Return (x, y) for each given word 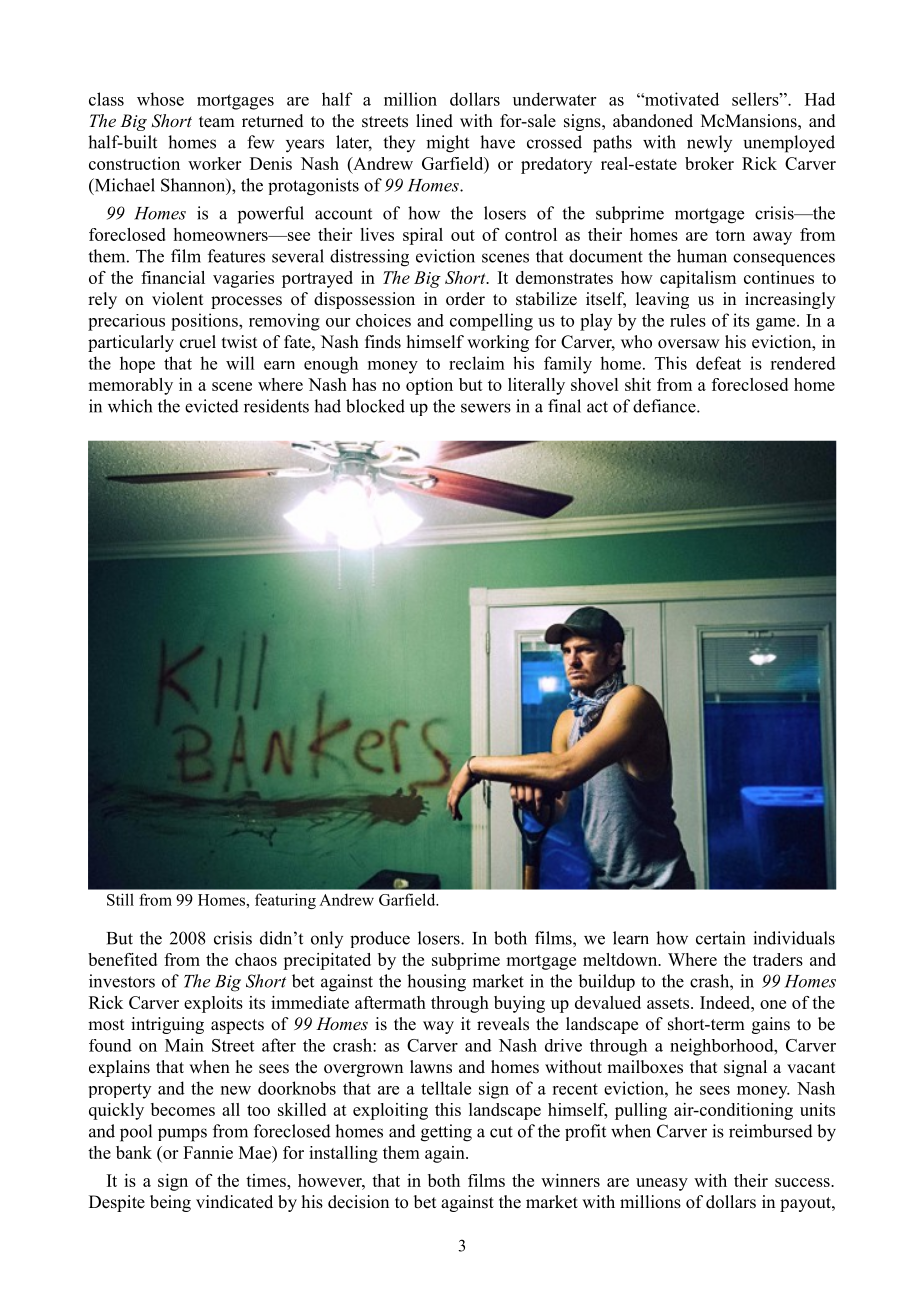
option (429, 386)
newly (709, 143)
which (130, 406)
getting (446, 1133)
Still (120, 899)
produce (380, 939)
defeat (718, 363)
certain (720, 938)
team (217, 122)
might (447, 144)
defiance (665, 406)
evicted (212, 406)
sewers (486, 408)
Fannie (208, 1152)
